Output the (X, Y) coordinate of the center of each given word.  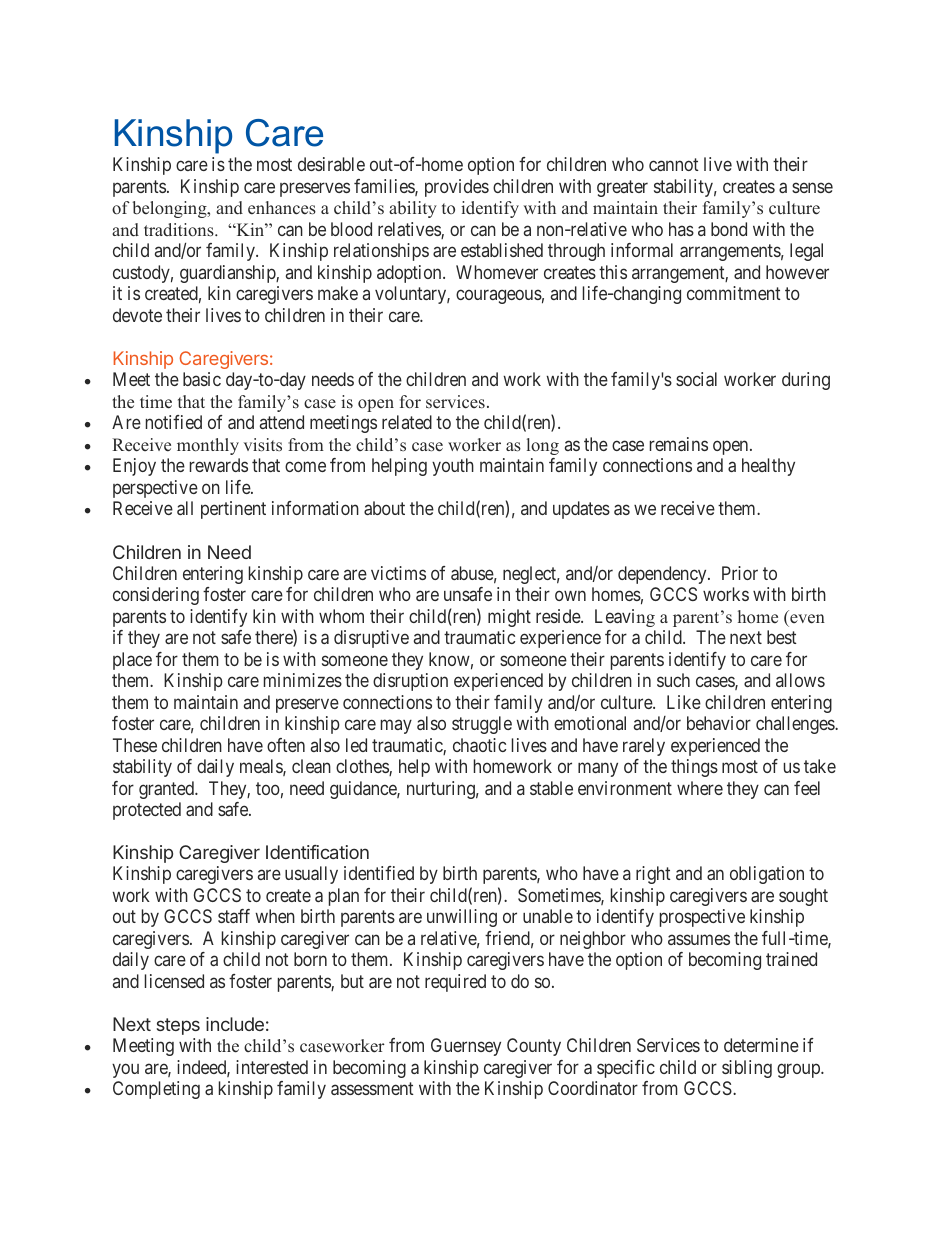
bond (729, 229)
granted (167, 790)
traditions (180, 230)
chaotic (479, 745)
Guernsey (466, 1047)
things (694, 768)
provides (457, 188)
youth (453, 467)
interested (272, 1067)
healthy (768, 467)
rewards (219, 465)
